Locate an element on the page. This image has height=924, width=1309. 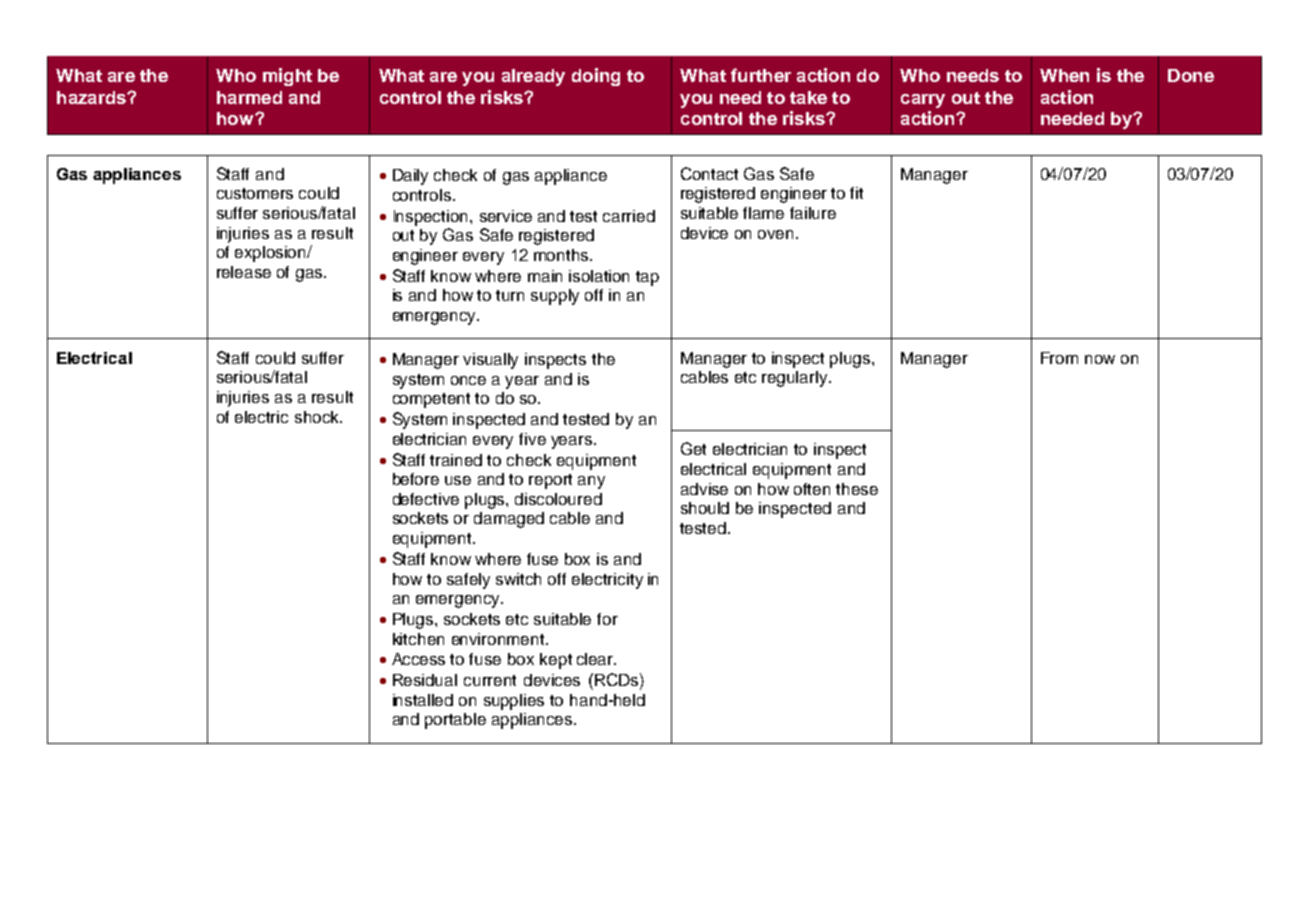
harmed is located at coordinates (249, 97).
